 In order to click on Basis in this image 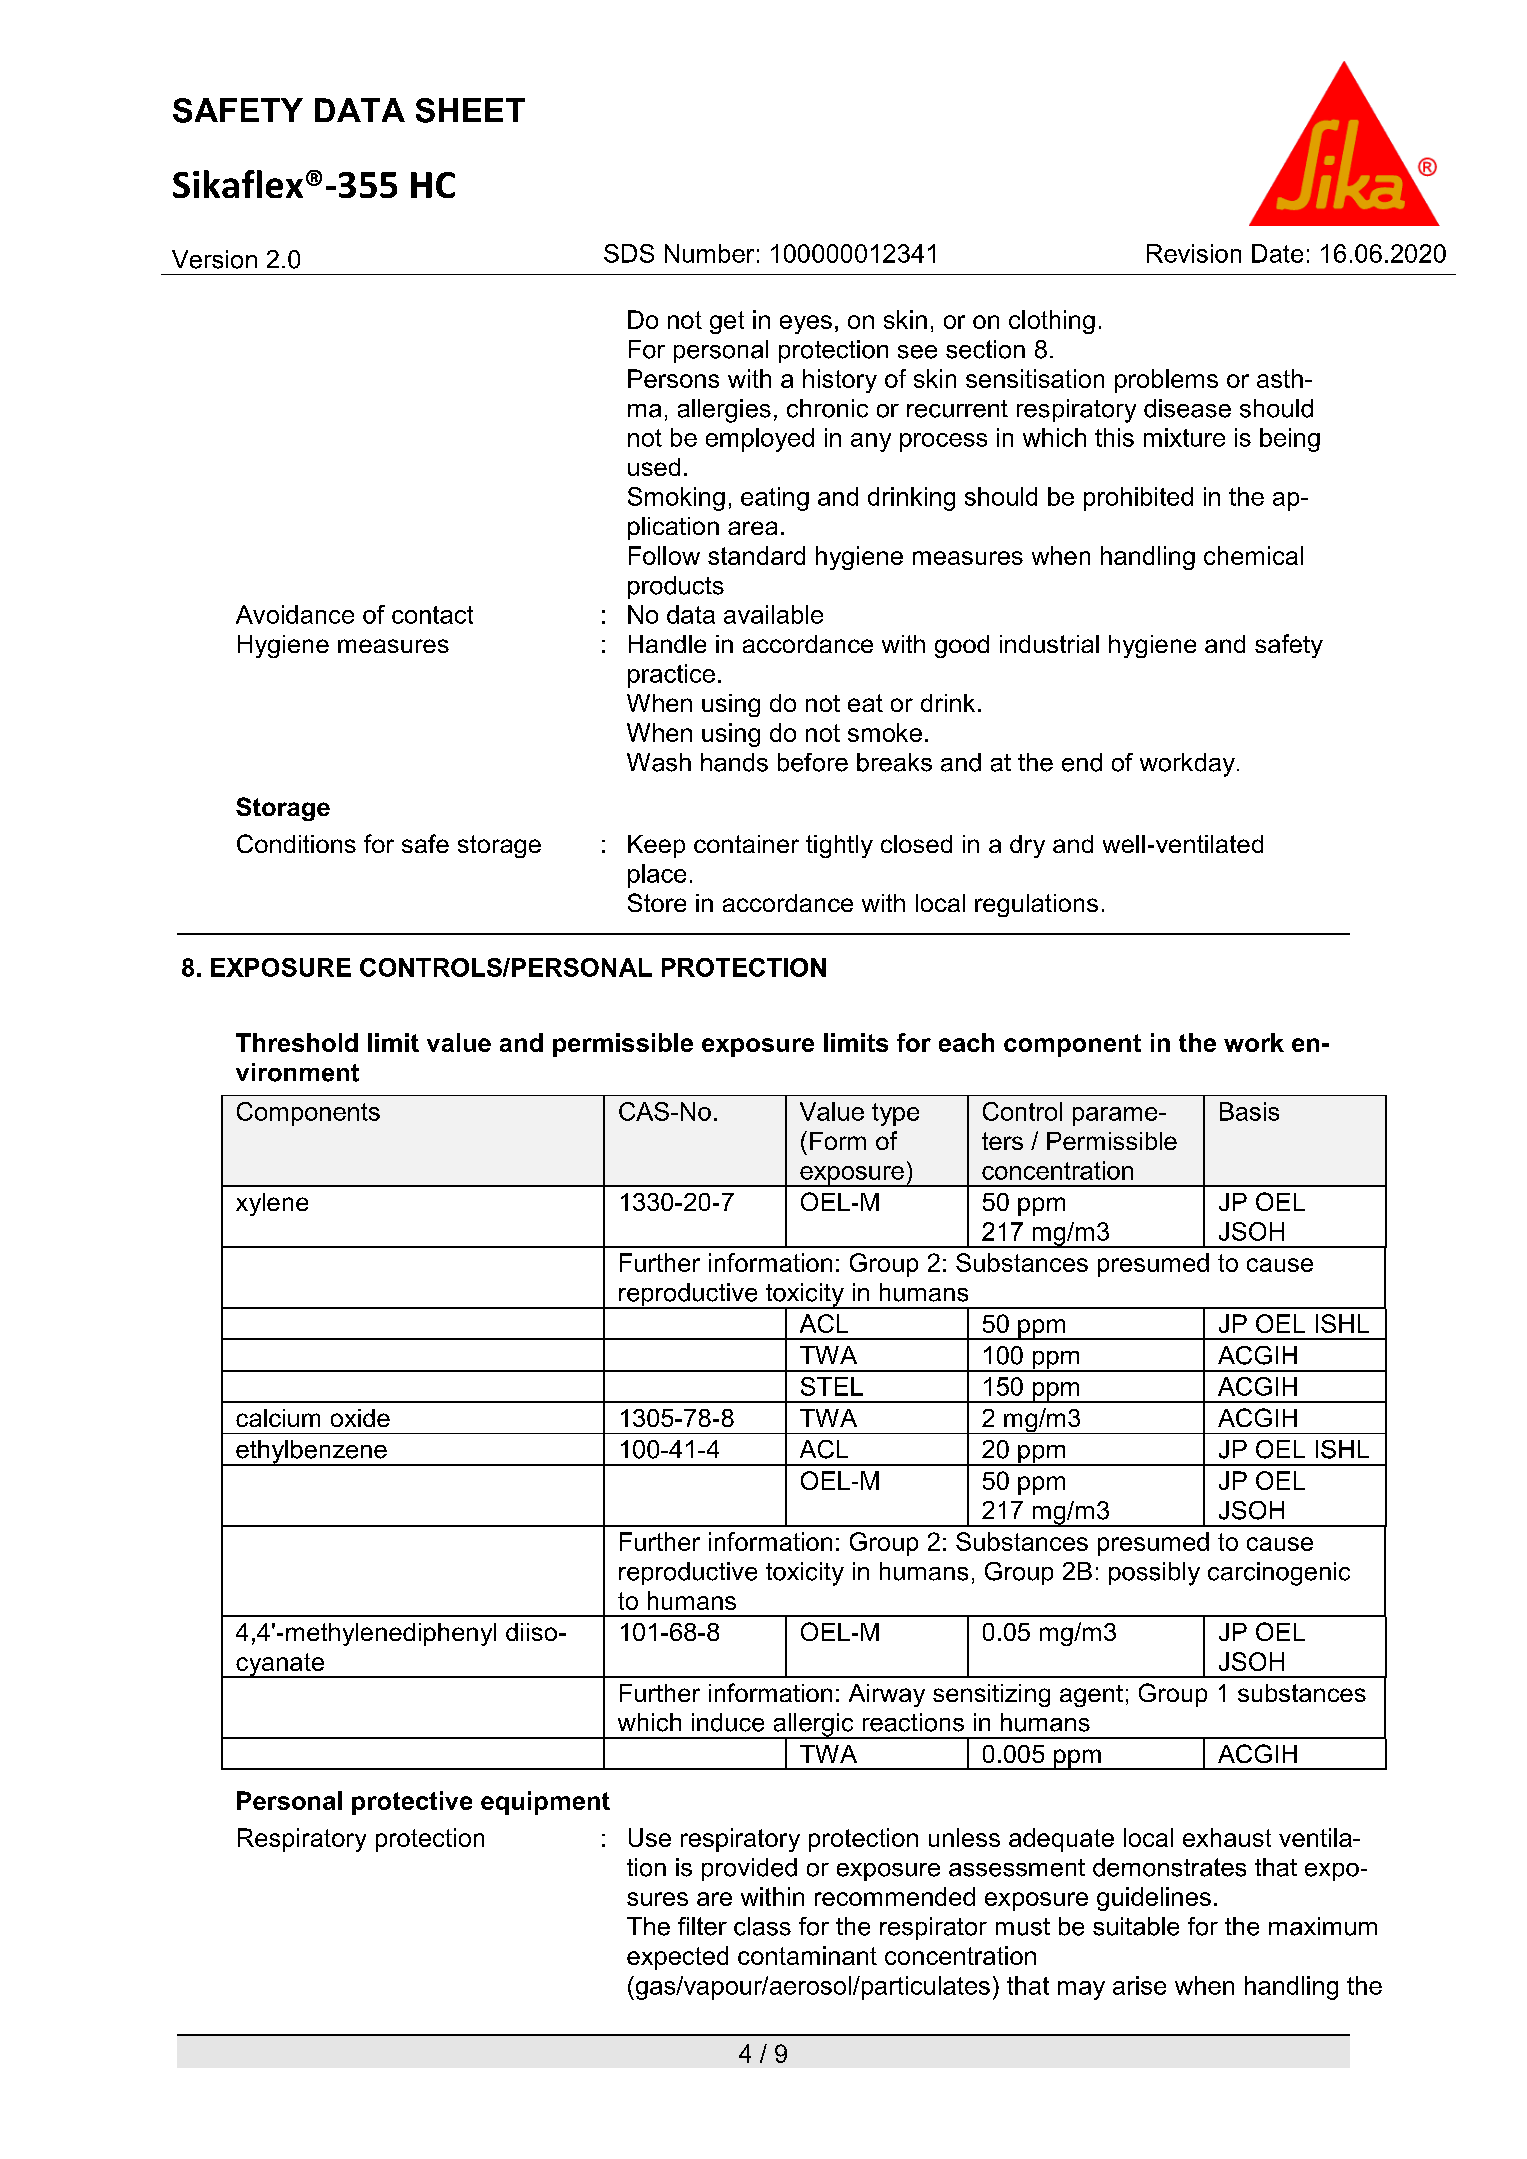, I will do `click(1249, 1111)`.
